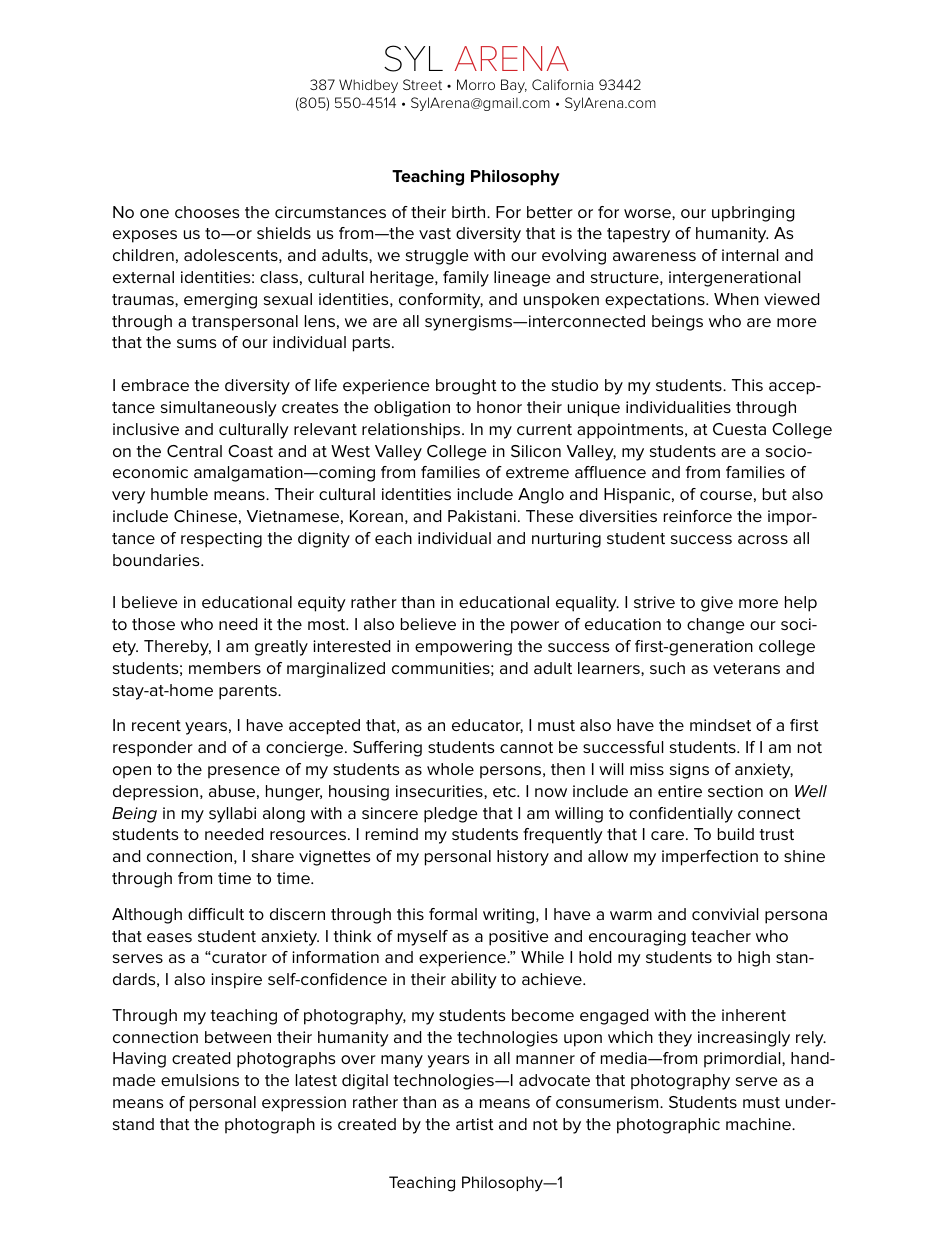  I want to click on formal, so click(453, 914).
